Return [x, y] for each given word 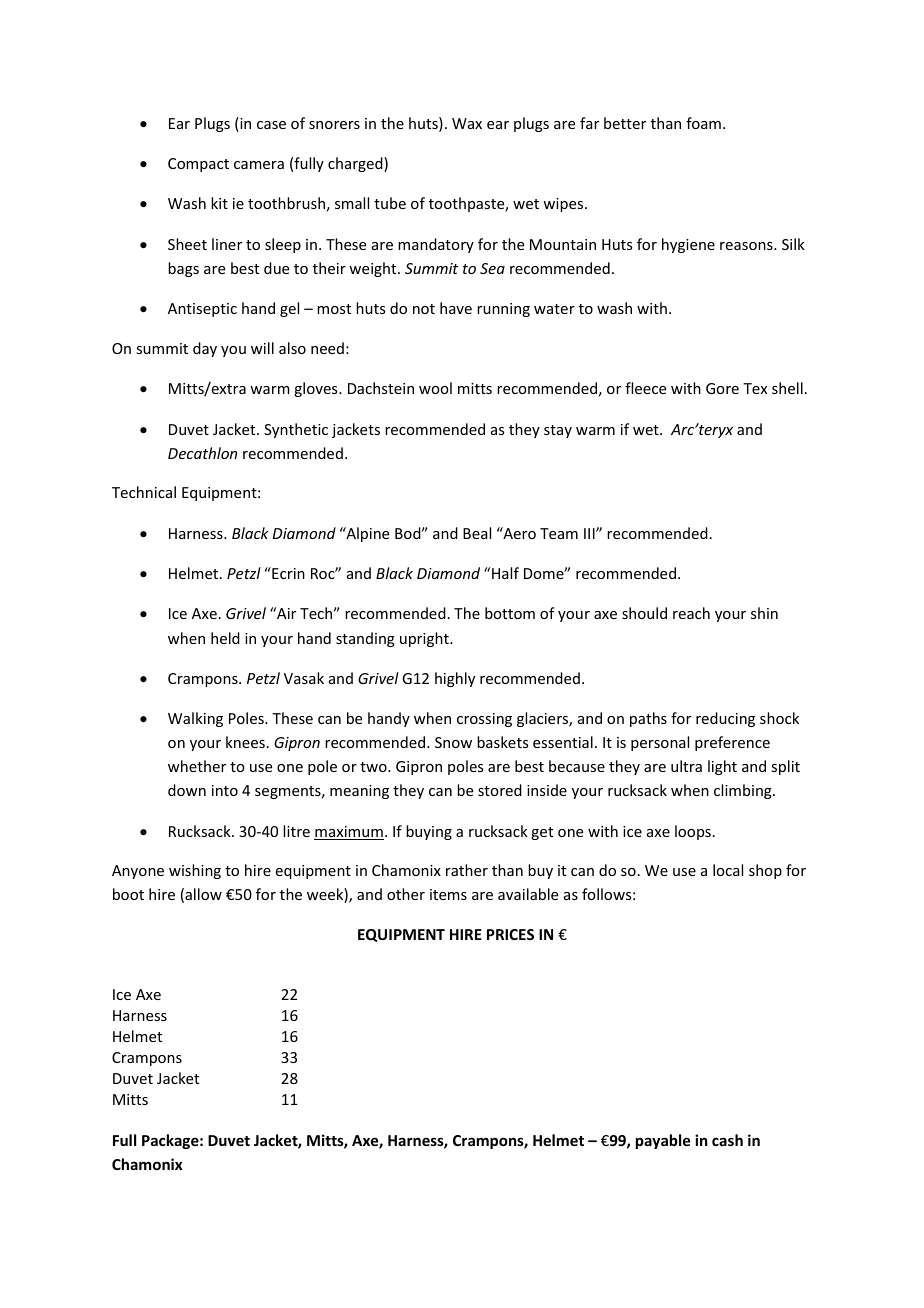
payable [663, 1141]
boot [128, 894]
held [225, 638]
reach [691, 613]
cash [727, 1140]
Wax [467, 123]
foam [703, 123]
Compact [198, 165]
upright [425, 639]
